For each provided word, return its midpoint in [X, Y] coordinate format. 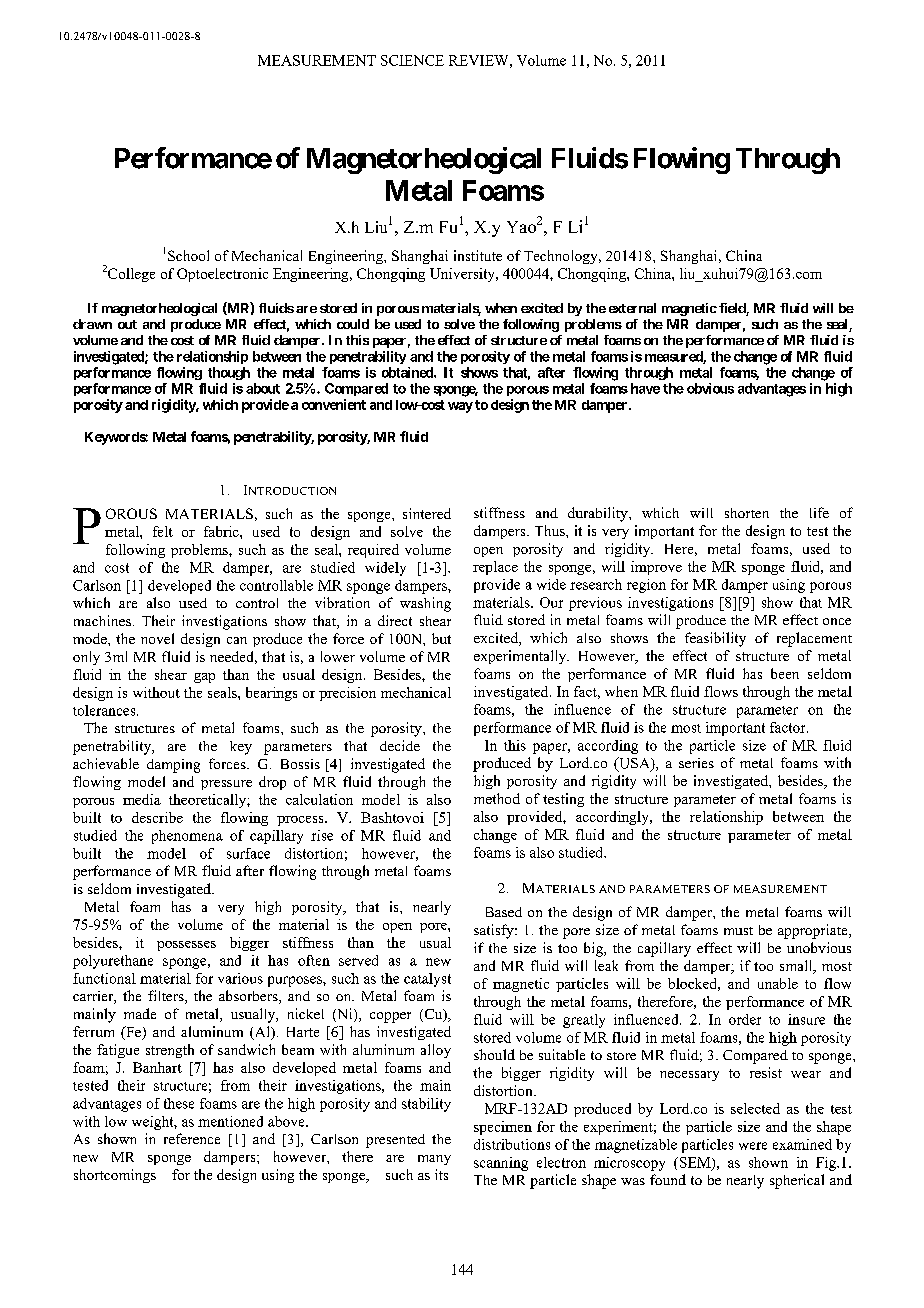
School [188, 255]
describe [157, 817]
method [497, 798]
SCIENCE [412, 60]
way [460, 407]
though [229, 373]
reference [192, 1138]
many [434, 1160]
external [632, 308]
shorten [747, 513]
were [753, 1146]
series [696, 763]
